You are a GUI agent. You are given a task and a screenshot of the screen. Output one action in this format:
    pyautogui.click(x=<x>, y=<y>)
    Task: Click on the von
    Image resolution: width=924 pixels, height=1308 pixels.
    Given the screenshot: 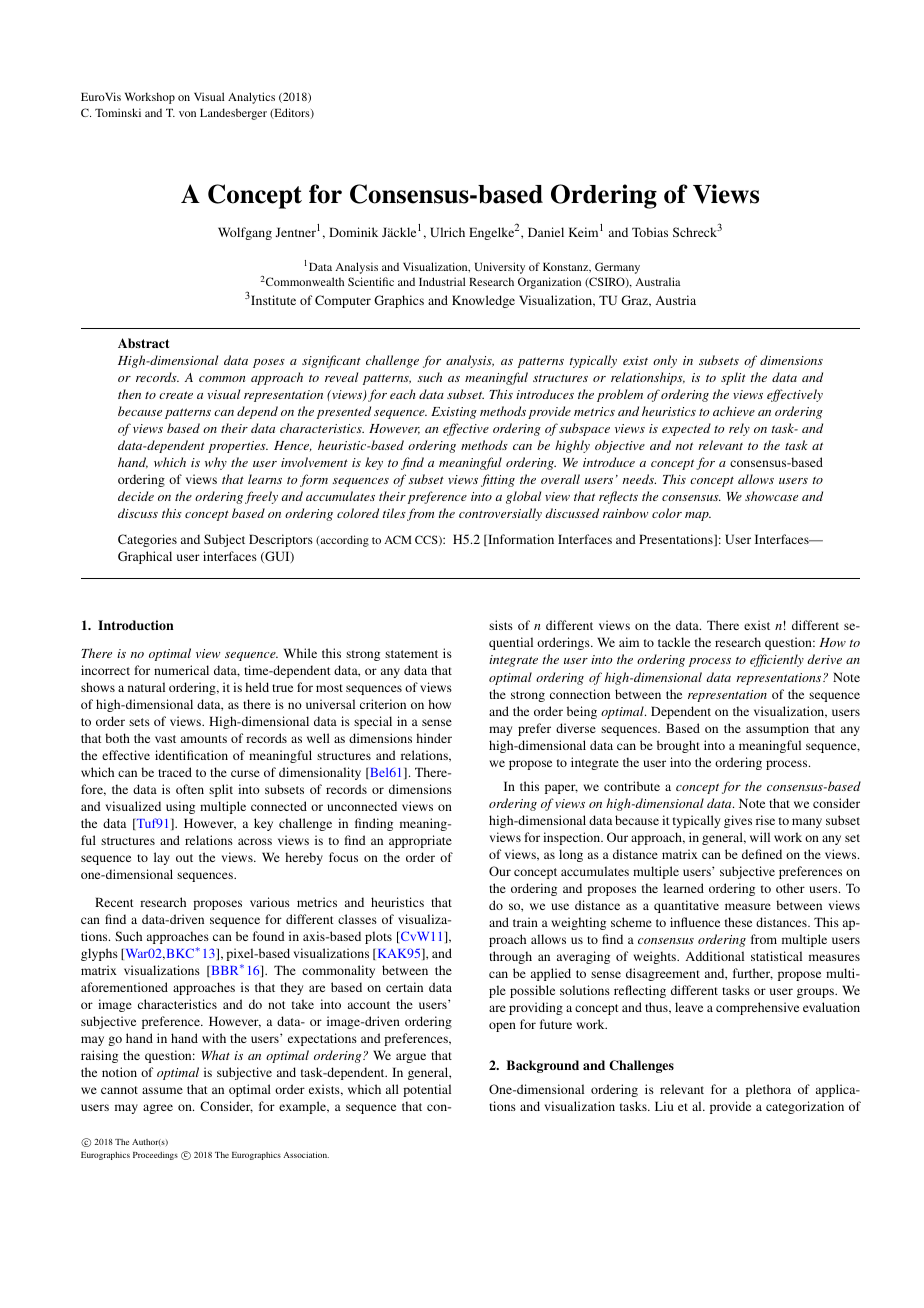 What is the action you would take?
    pyautogui.click(x=187, y=114)
